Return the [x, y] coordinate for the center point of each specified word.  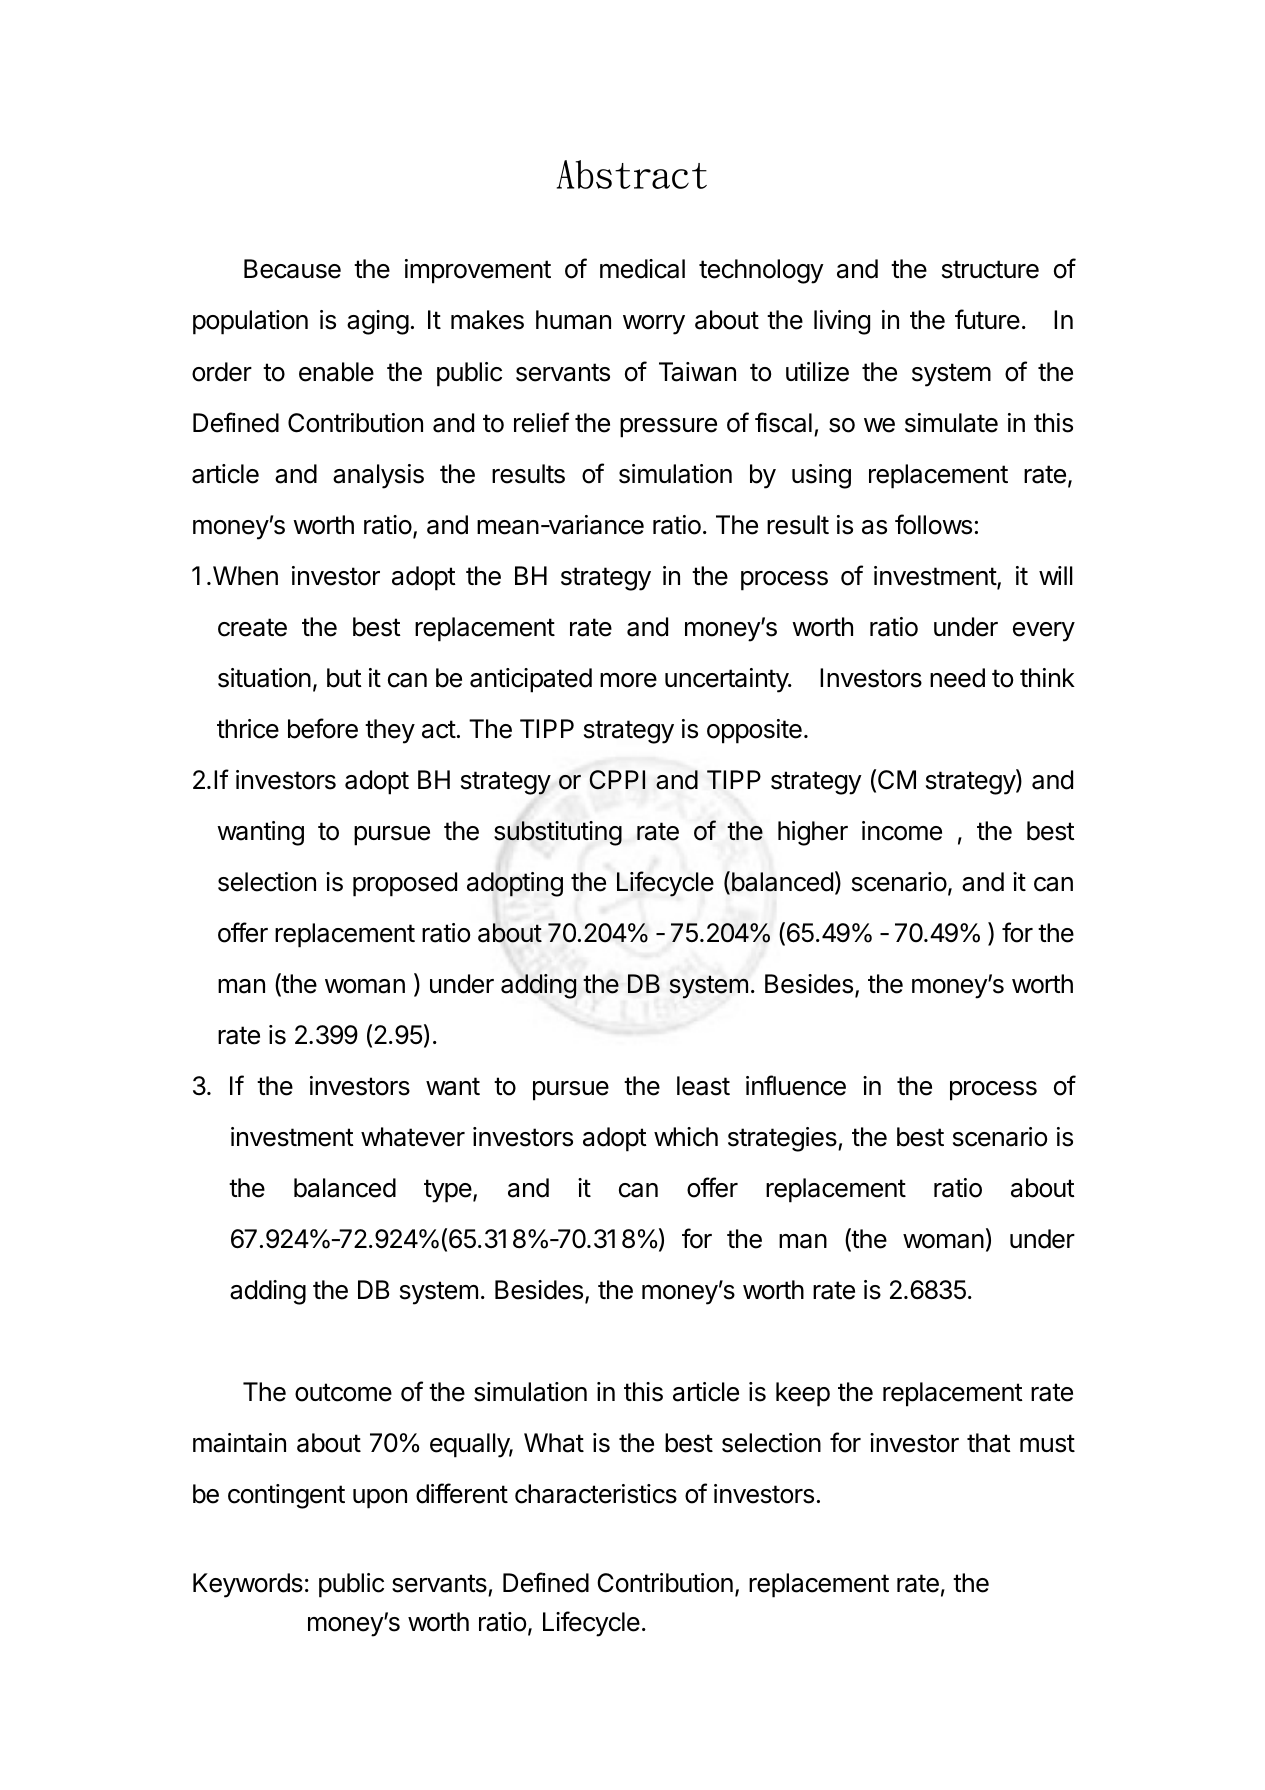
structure [990, 269]
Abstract [632, 174]
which [686, 1137]
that [989, 1443]
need [957, 678]
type [448, 1191]
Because [292, 269]
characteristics [596, 1494]
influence [796, 1085]
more [628, 680]
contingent [286, 1496]
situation [264, 678]
